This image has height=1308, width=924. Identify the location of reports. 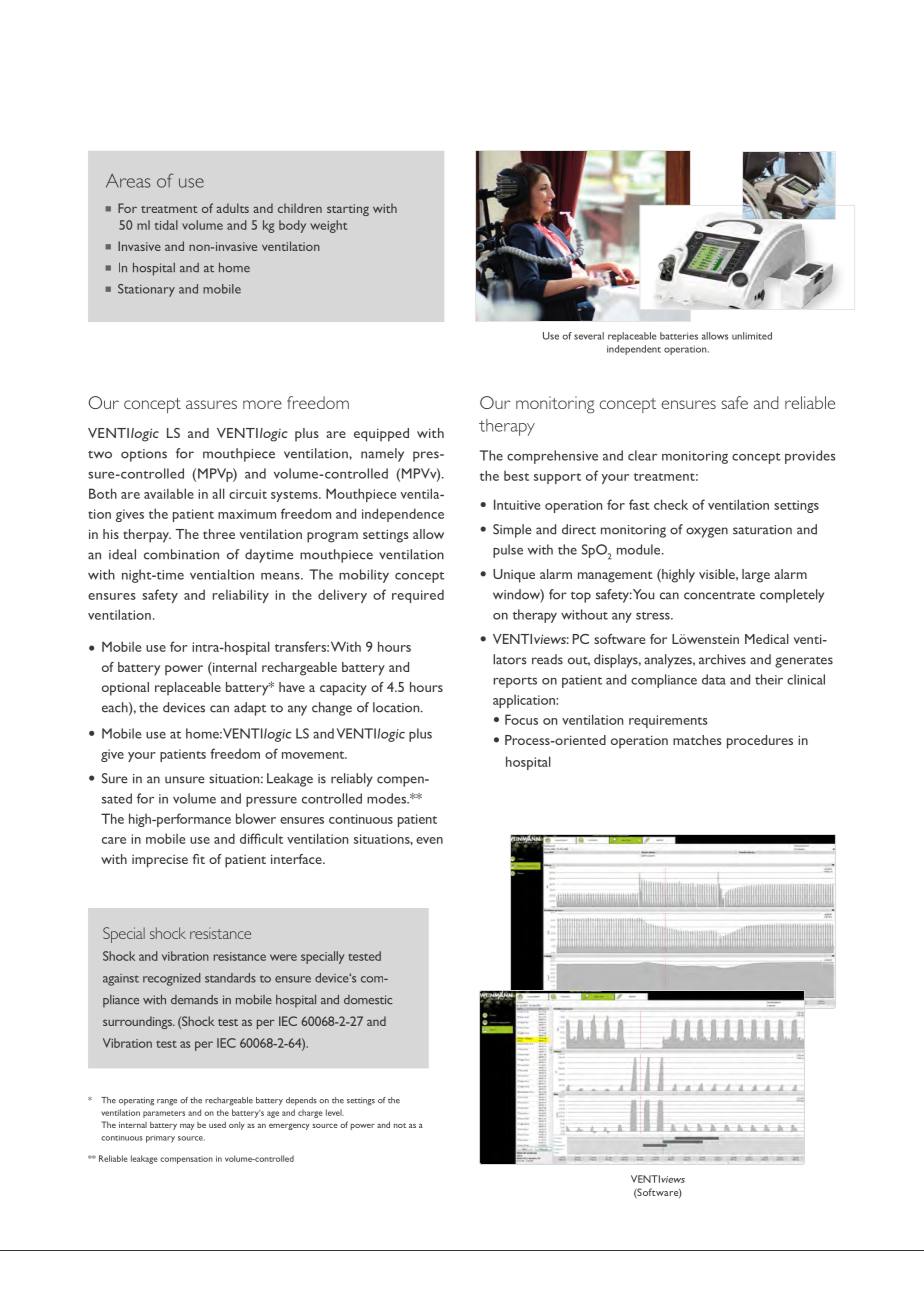
(515, 682).
